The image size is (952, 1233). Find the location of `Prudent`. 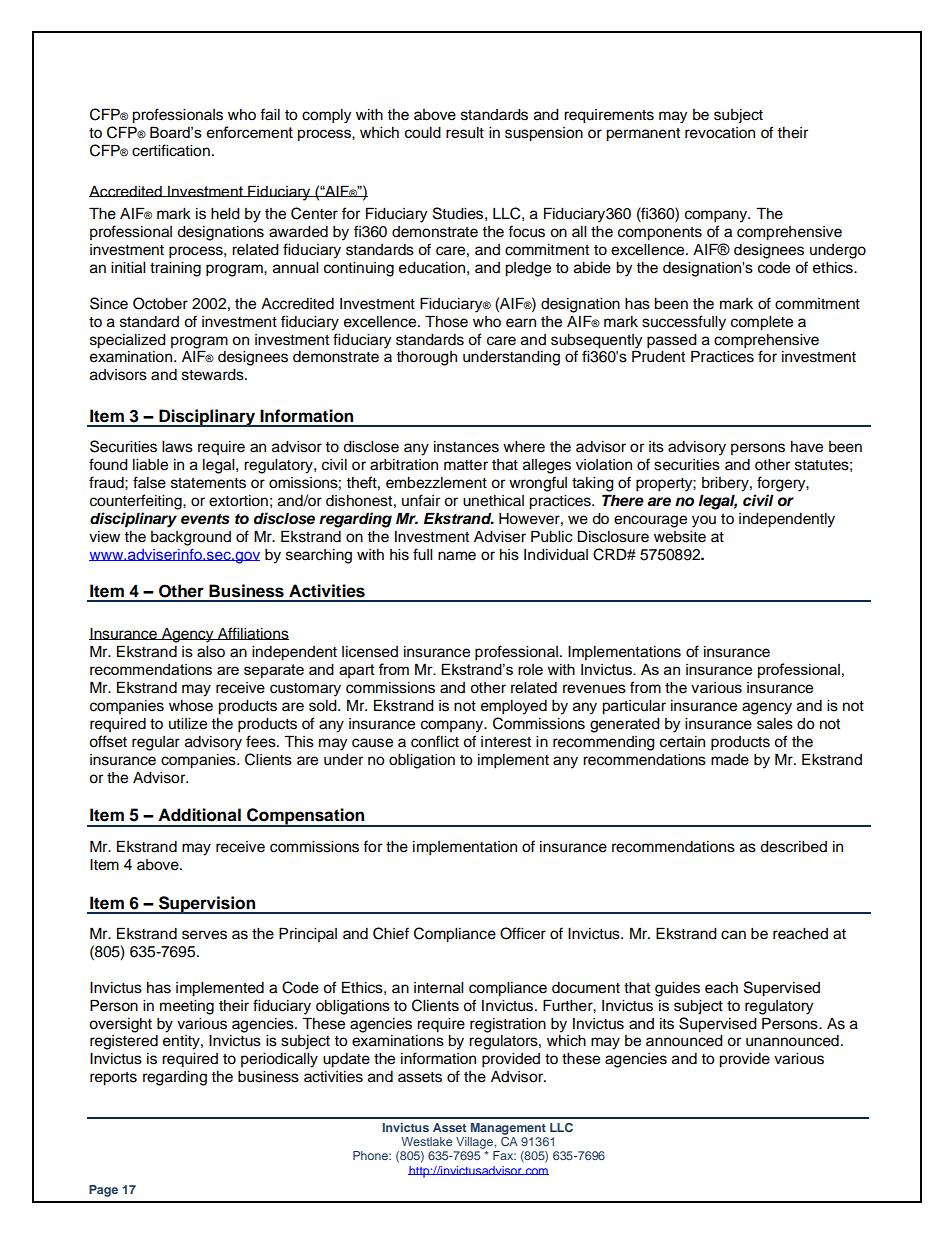

Prudent is located at coordinates (658, 356).
